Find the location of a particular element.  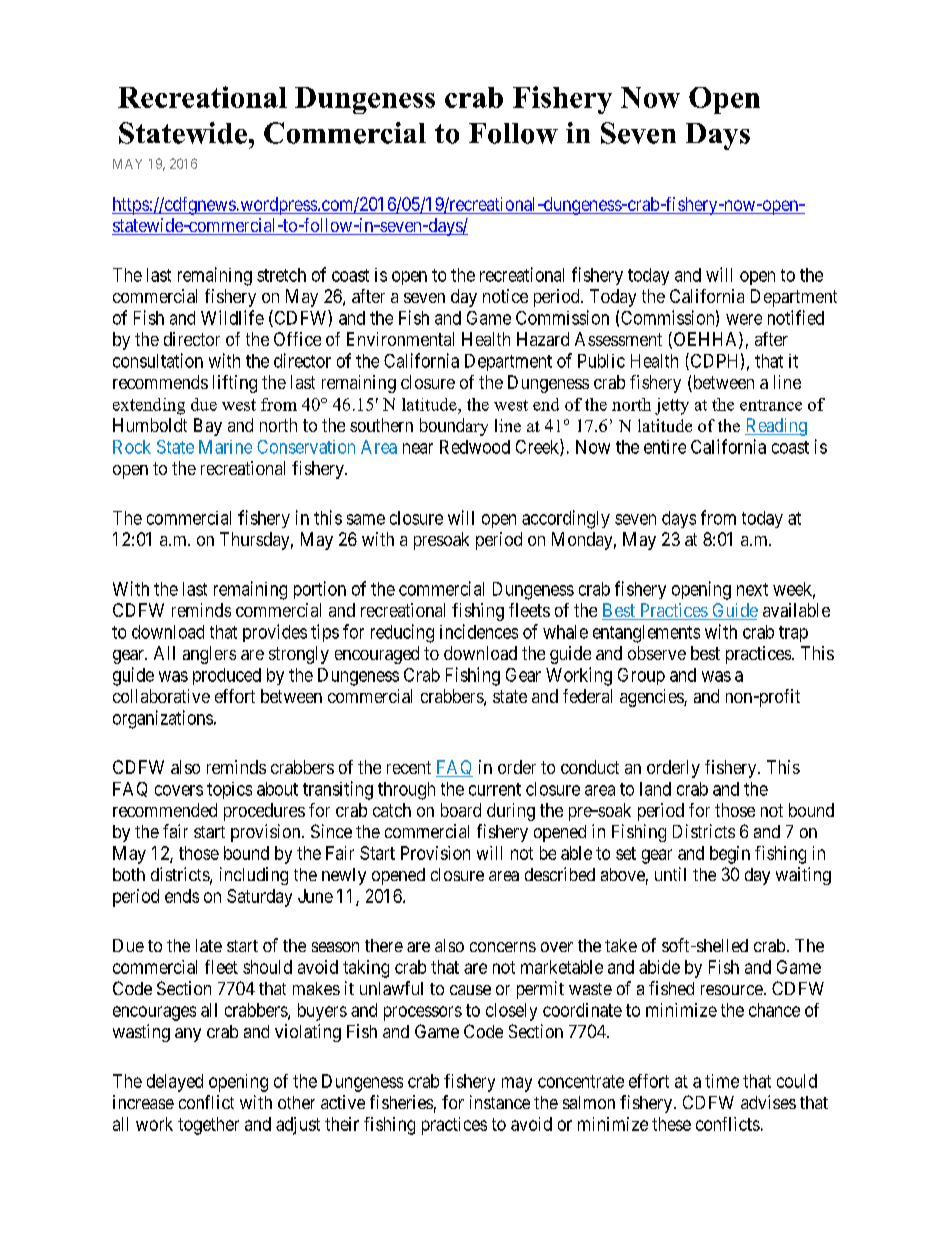

notice is located at coordinates (505, 296).
